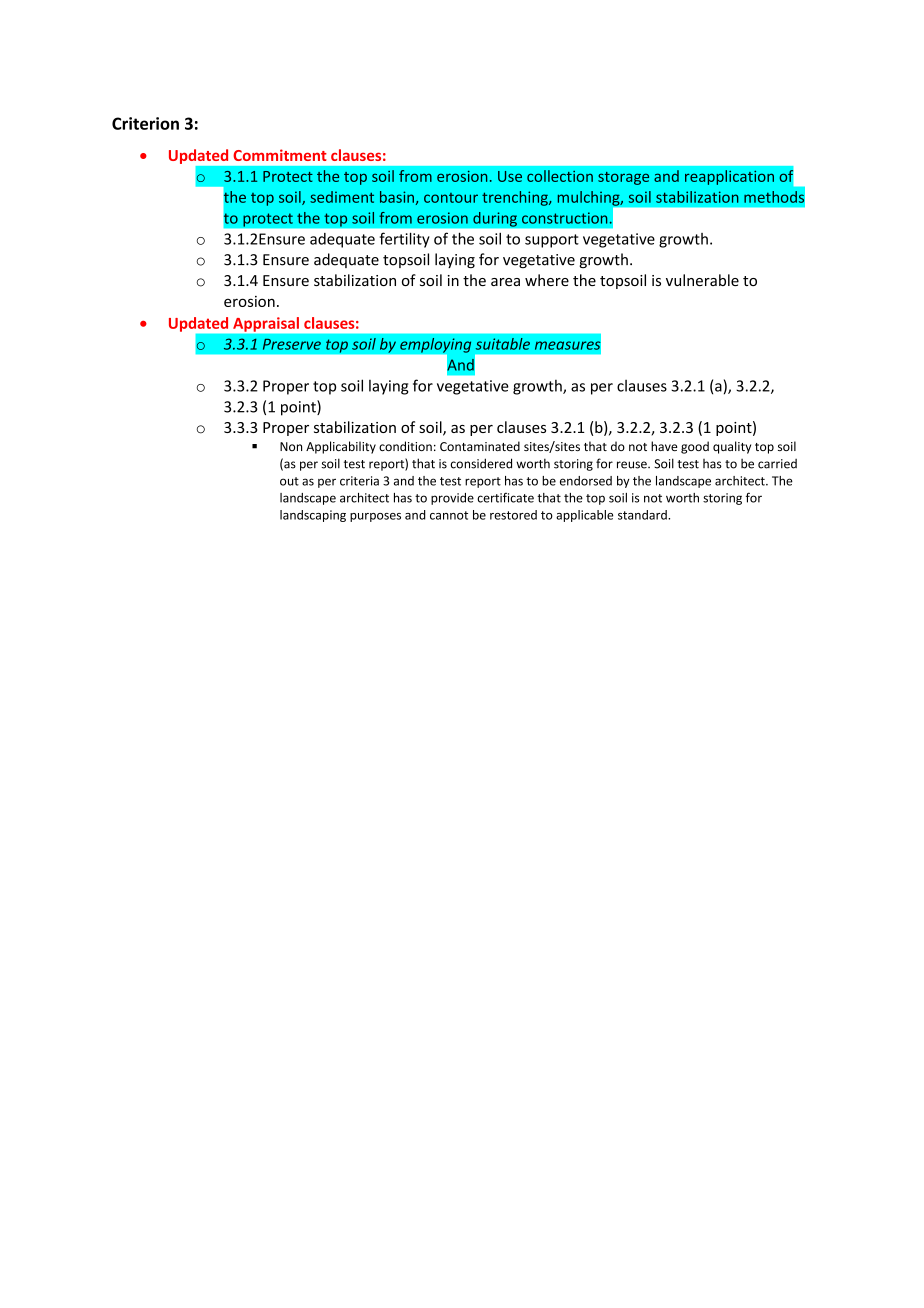  I want to click on storage, so click(623, 178).
